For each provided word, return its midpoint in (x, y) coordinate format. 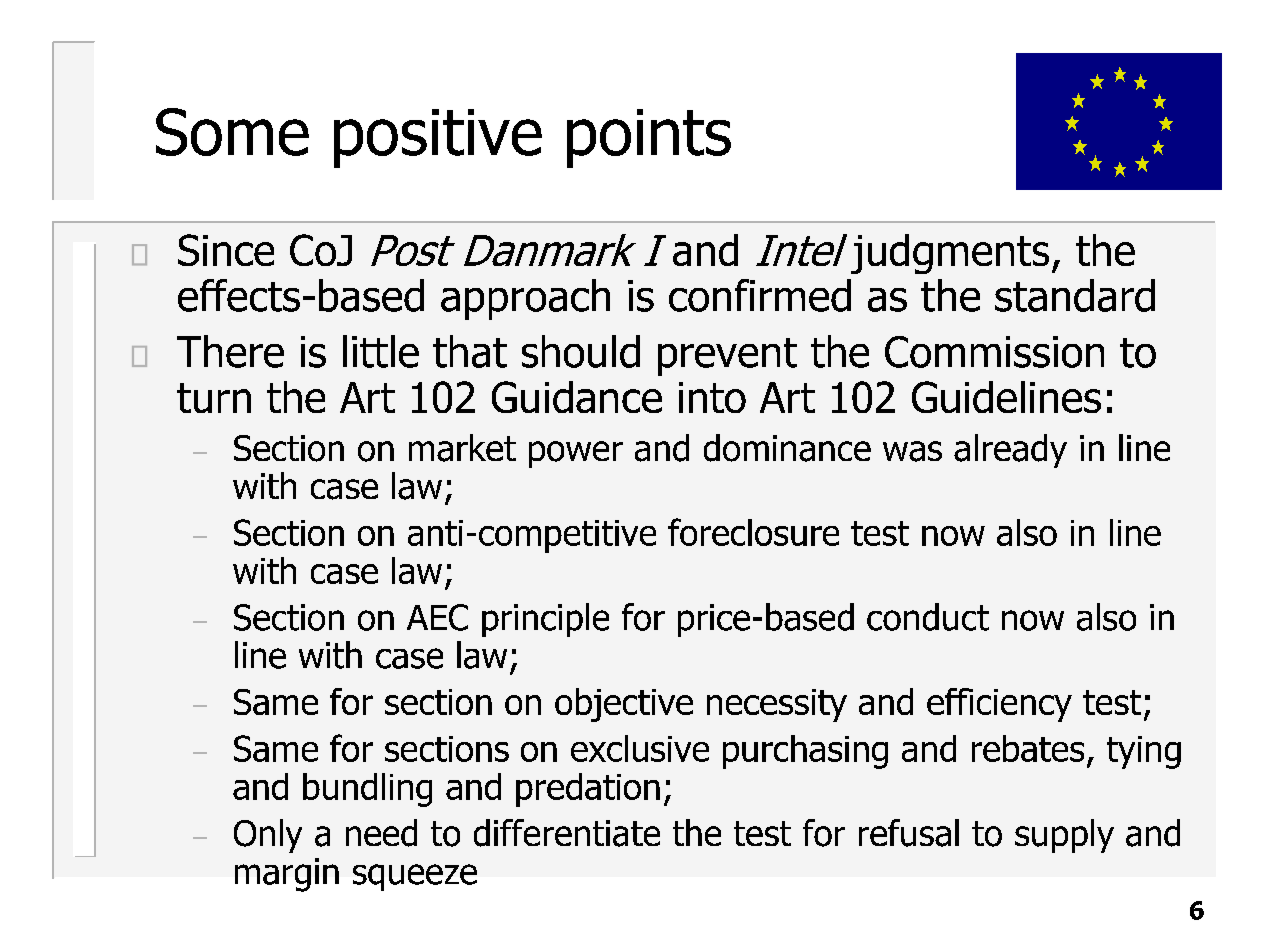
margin (287, 875)
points (649, 138)
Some (232, 132)
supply (1064, 836)
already (1010, 451)
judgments (950, 254)
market (462, 448)
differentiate (567, 833)
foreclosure (753, 532)
